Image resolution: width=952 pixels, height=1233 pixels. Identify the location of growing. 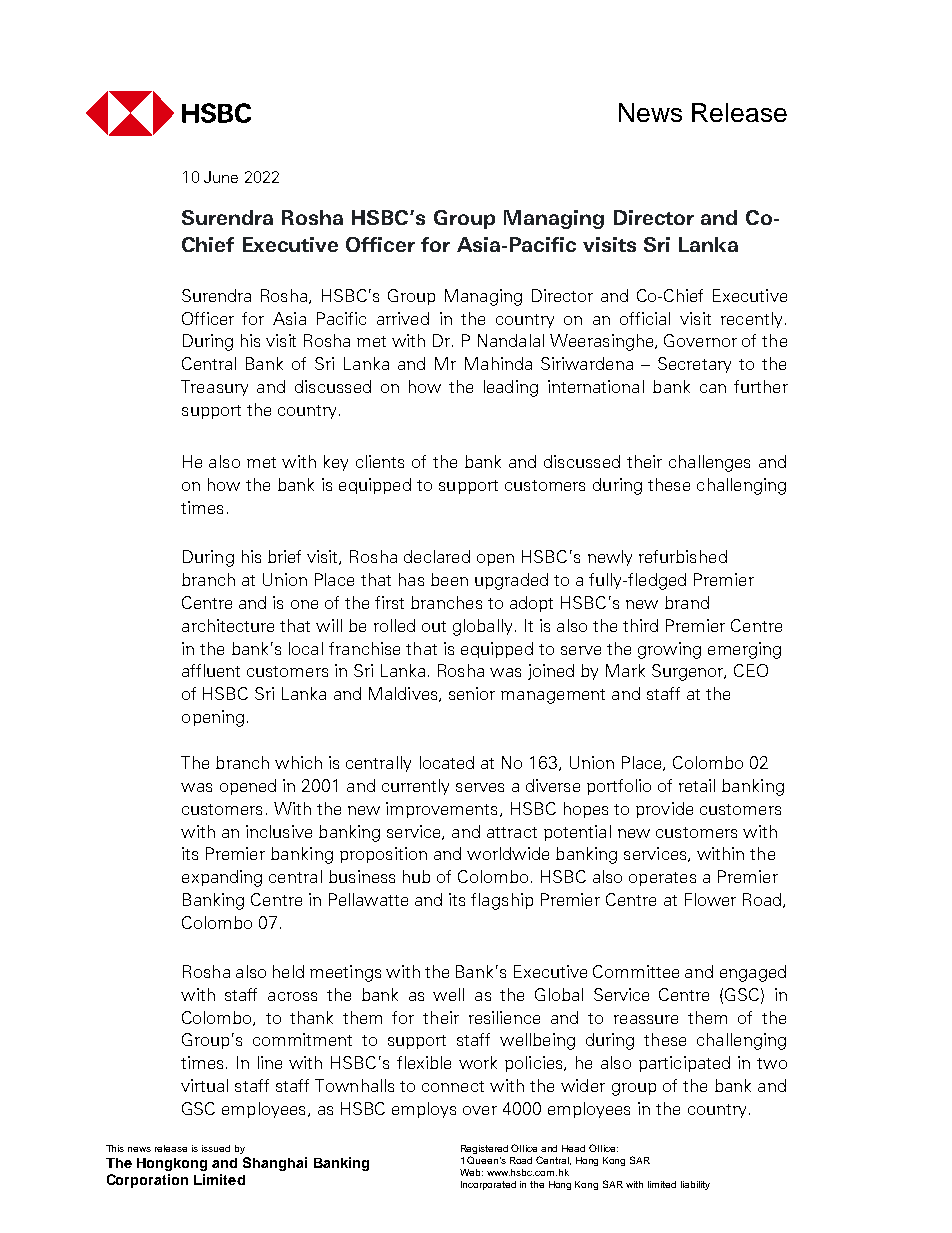
(669, 650).
